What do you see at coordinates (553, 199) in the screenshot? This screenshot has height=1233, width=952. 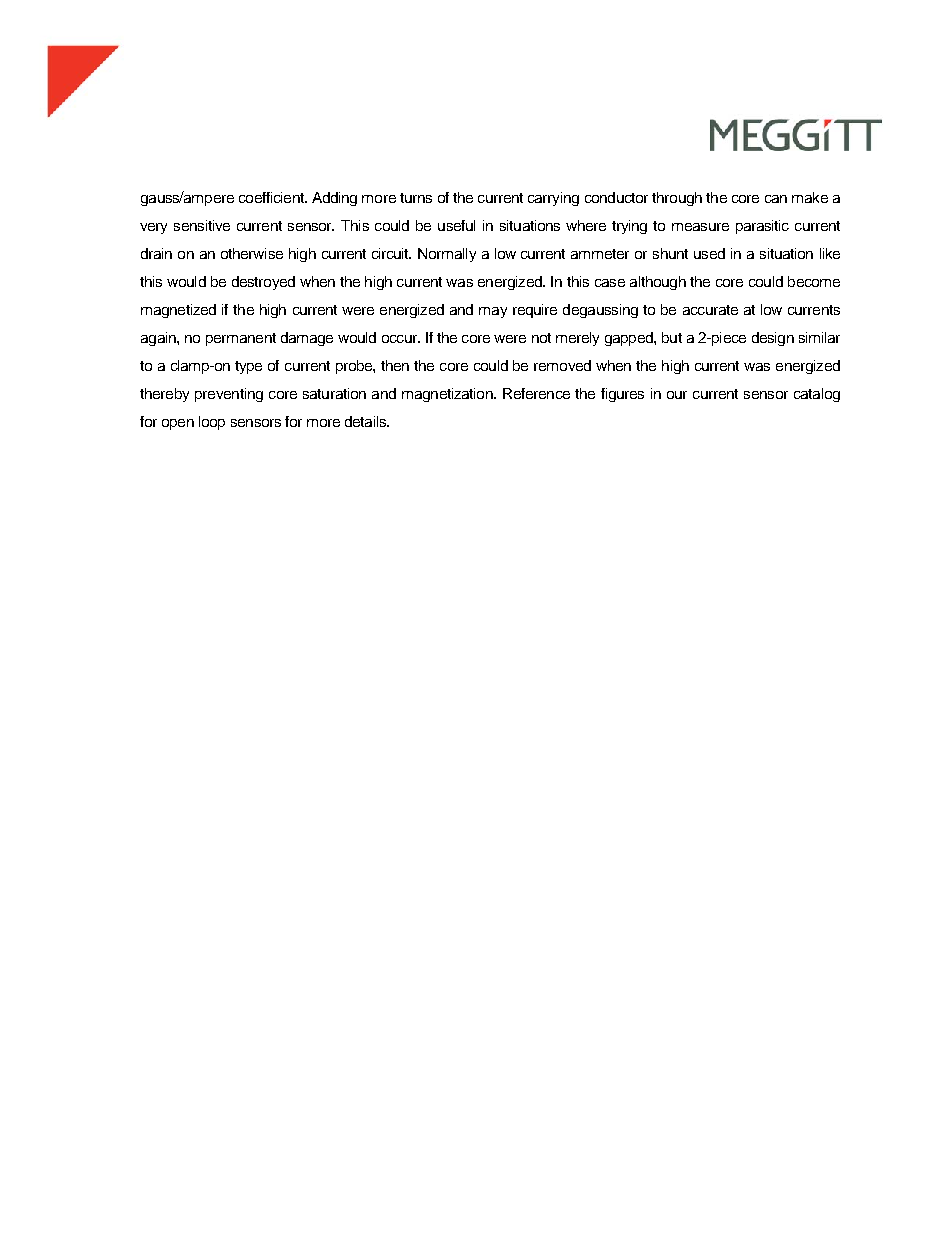 I see `carrying` at bounding box center [553, 199].
